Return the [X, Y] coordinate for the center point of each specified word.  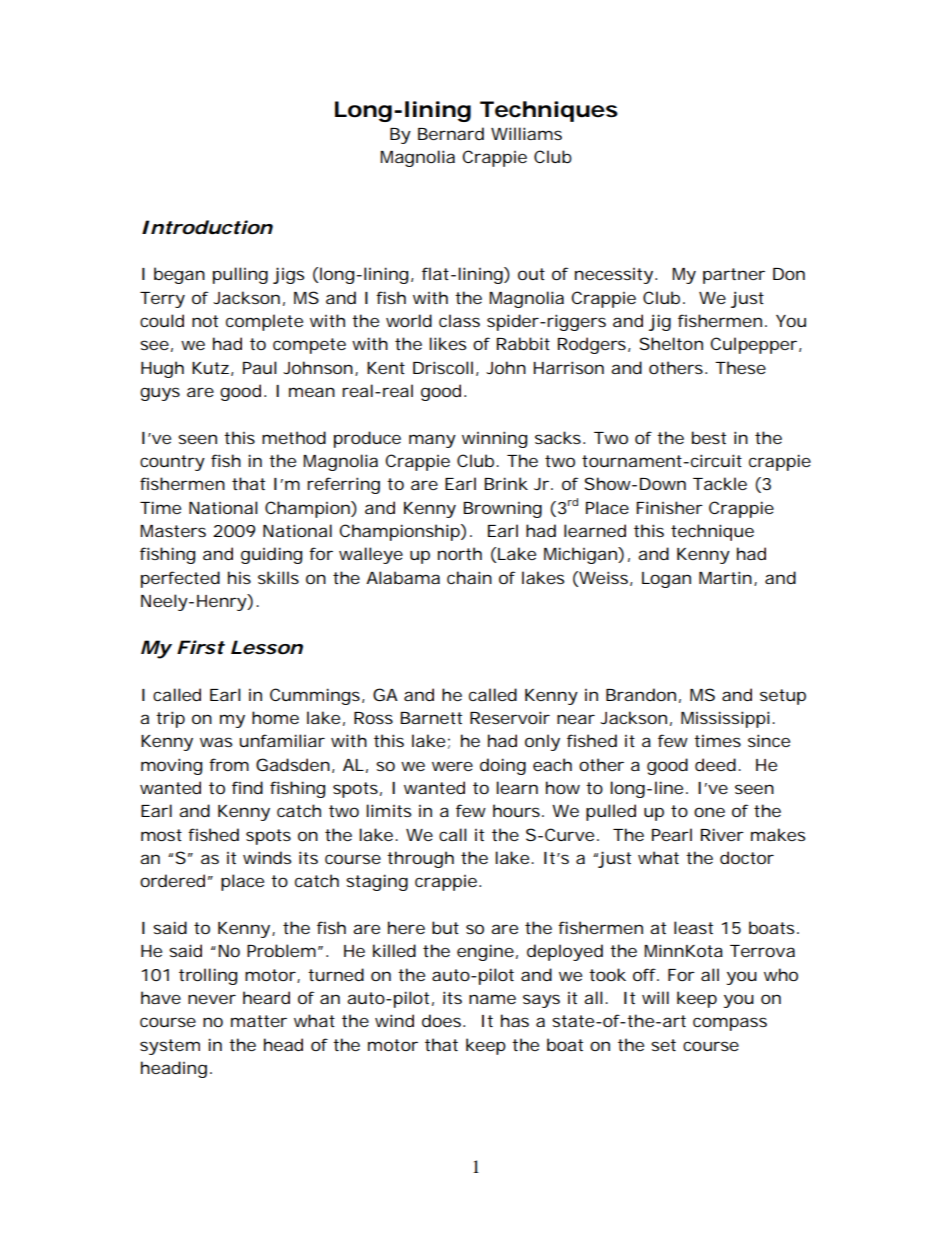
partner [734, 276]
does [443, 1020]
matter [259, 1021]
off [646, 974]
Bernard [451, 133]
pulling [240, 275]
